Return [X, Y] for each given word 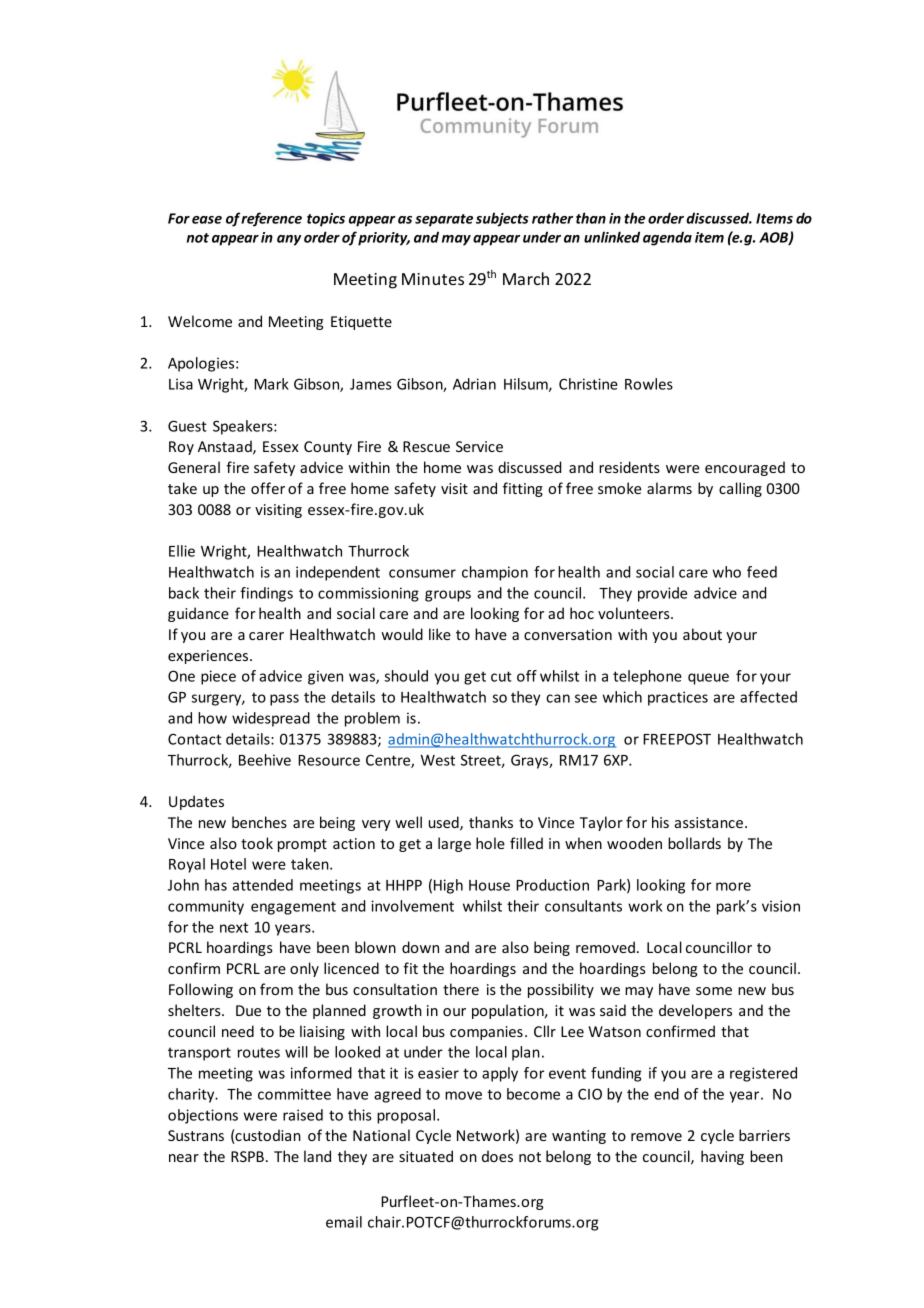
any [289, 240]
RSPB [247, 1156]
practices [678, 698]
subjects [502, 219]
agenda [667, 238]
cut [501, 676]
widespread [271, 719]
